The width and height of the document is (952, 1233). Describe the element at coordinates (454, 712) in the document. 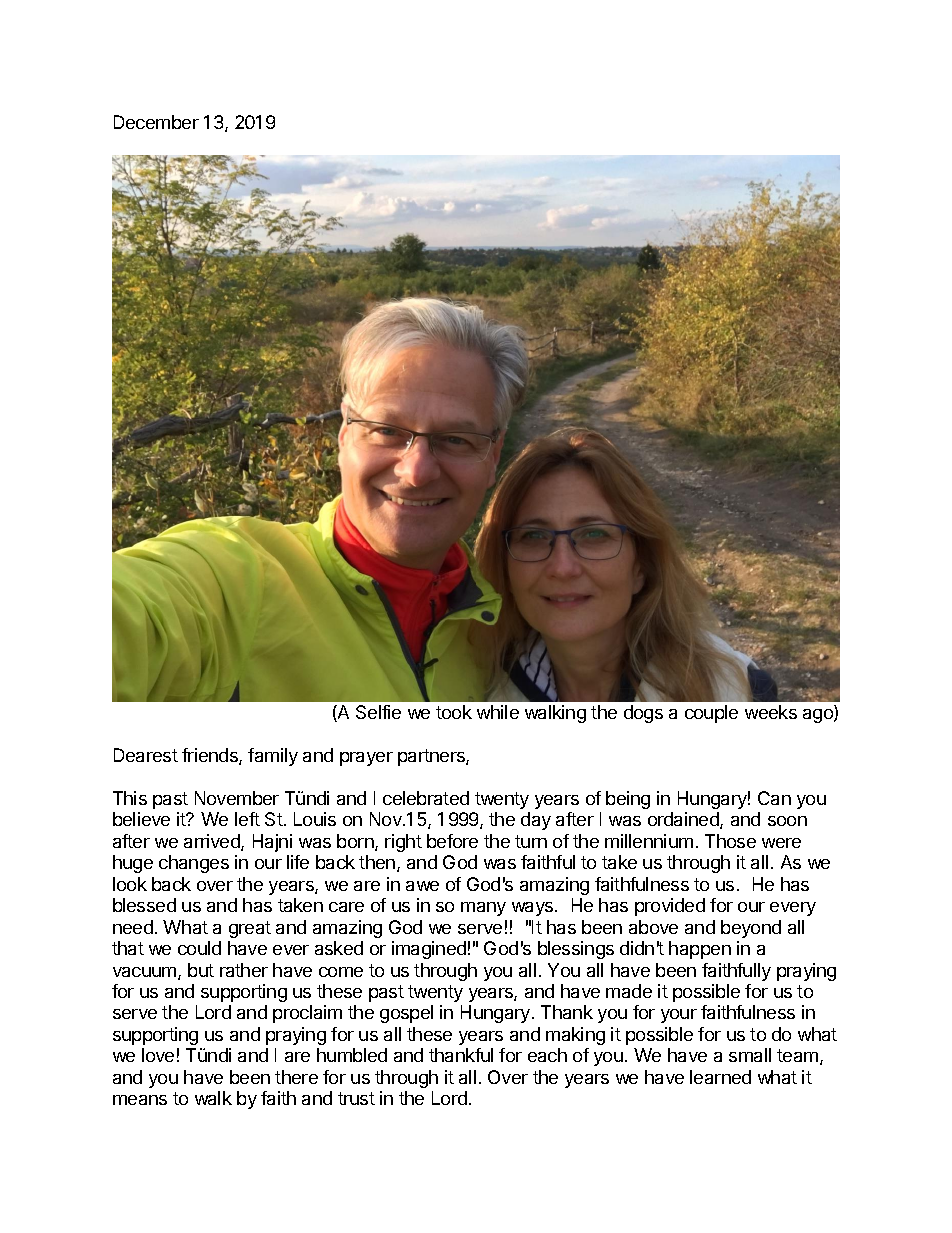

I see `took` at that location.
